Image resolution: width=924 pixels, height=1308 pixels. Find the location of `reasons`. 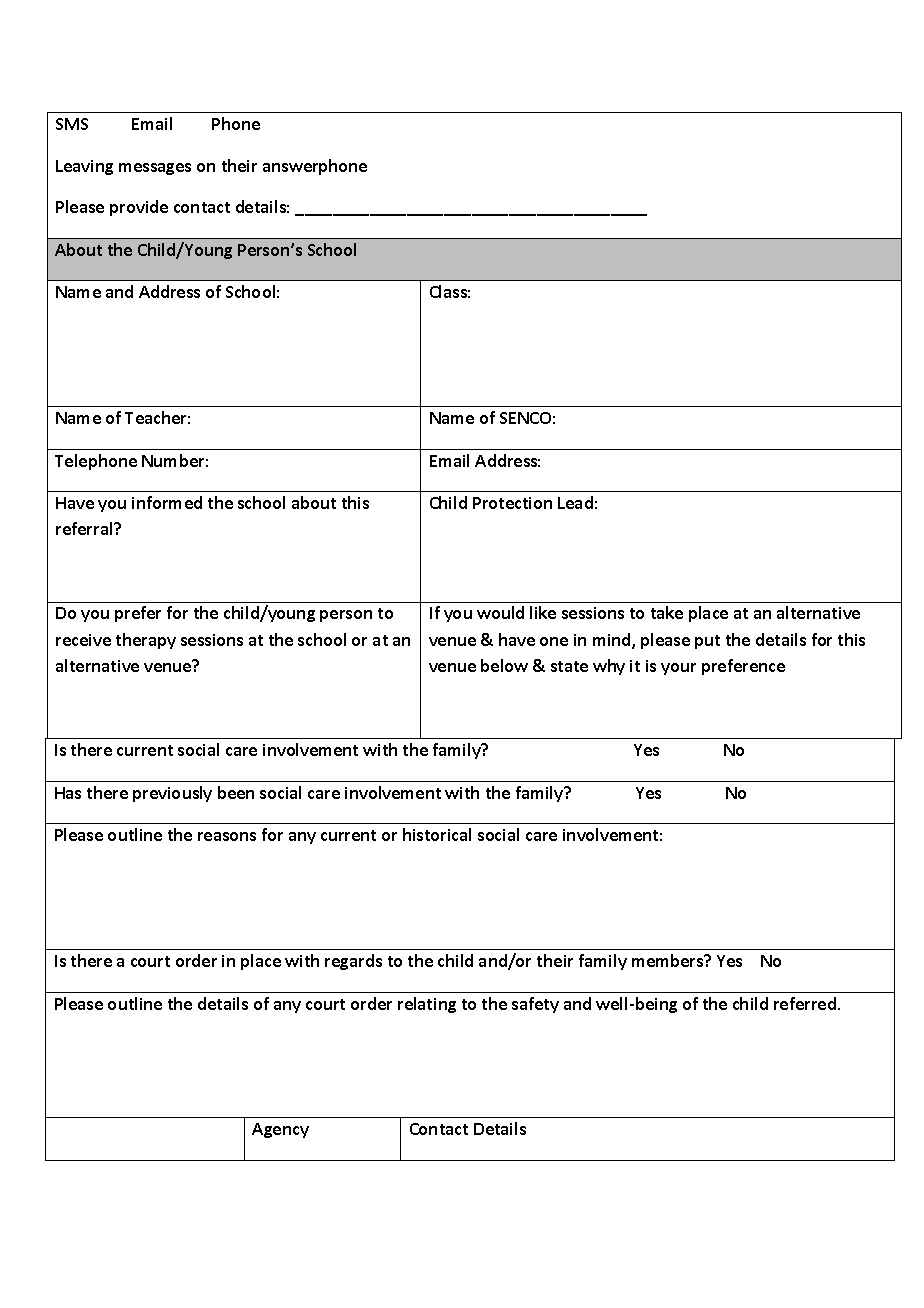

reasons is located at coordinates (227, 836).
